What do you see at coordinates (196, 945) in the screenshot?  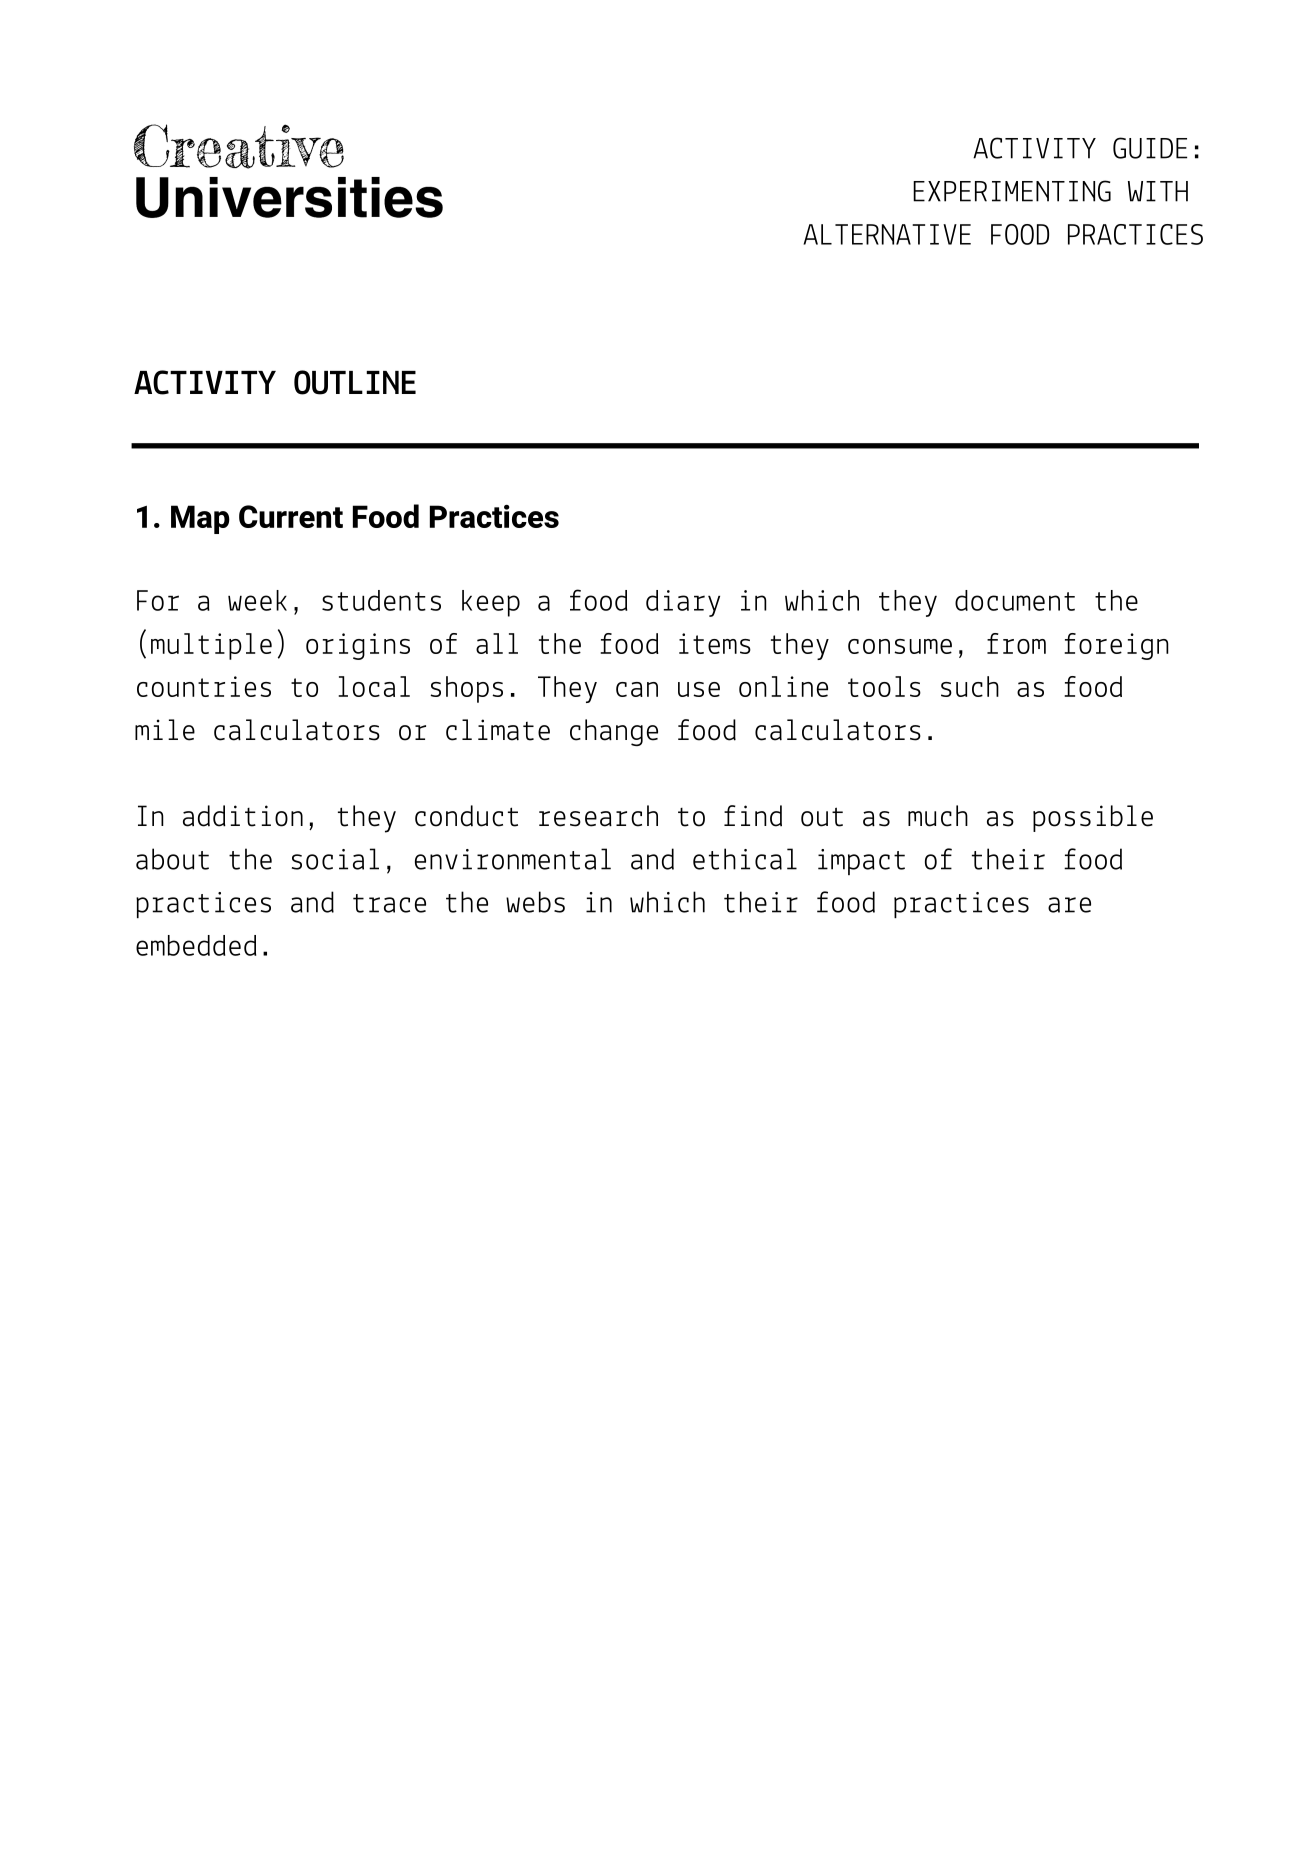 I see `embedded` at bounding box center [196, 945].
